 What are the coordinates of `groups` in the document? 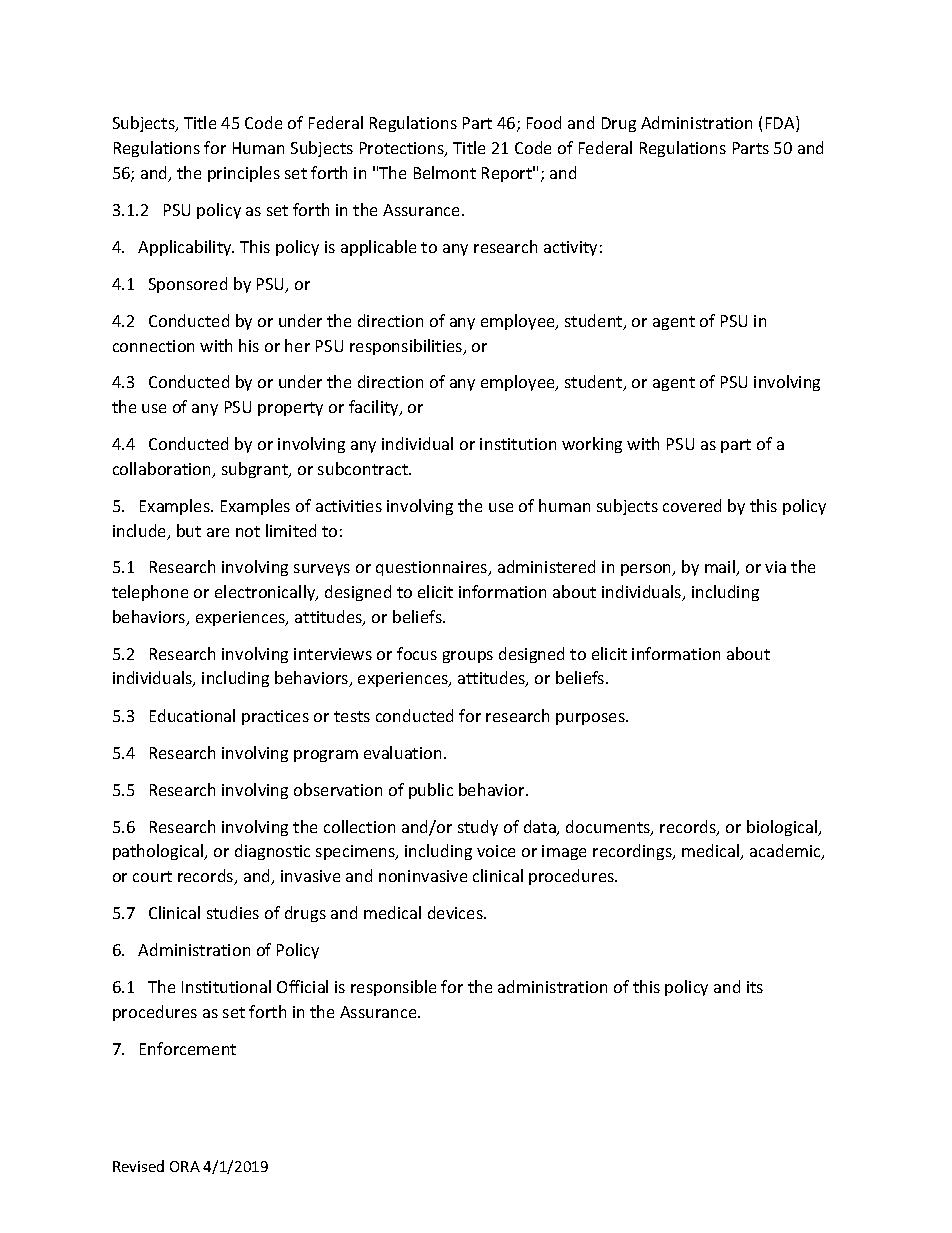 It's located at (468, 657).
